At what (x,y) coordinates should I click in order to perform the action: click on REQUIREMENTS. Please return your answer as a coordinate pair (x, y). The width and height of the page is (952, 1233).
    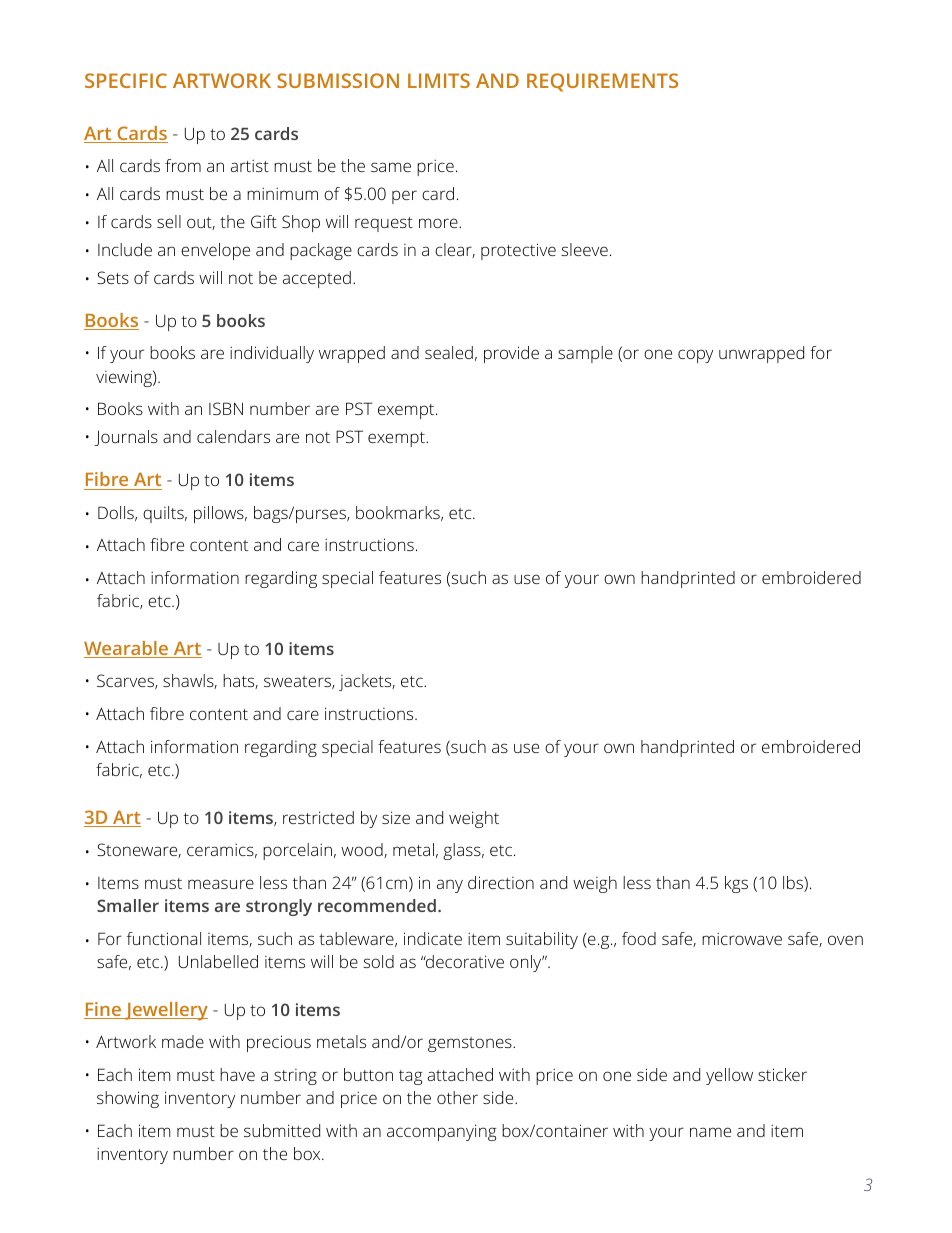
    Looking at the image, I should click on (602, 82).
